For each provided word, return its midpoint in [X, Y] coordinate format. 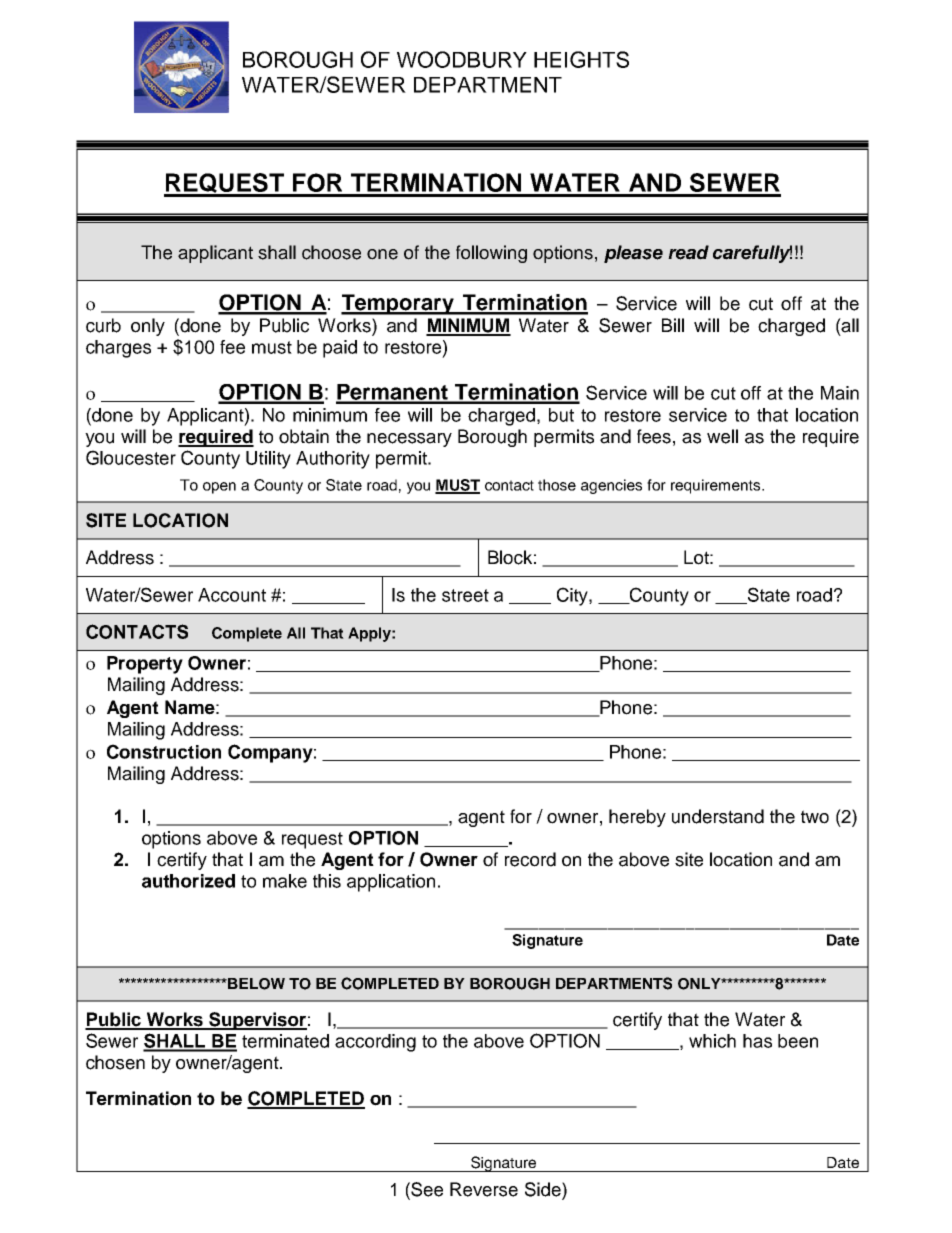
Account [232, 595]
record [530, 859]
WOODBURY [462, 59]
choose [331, 252]
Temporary [398, 304]
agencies [611, 486]
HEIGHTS [581, 59]
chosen [115, 1062]
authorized [188, 881]
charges [118, 349]
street [465, 595]
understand [718, 816]
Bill [673, 325]
